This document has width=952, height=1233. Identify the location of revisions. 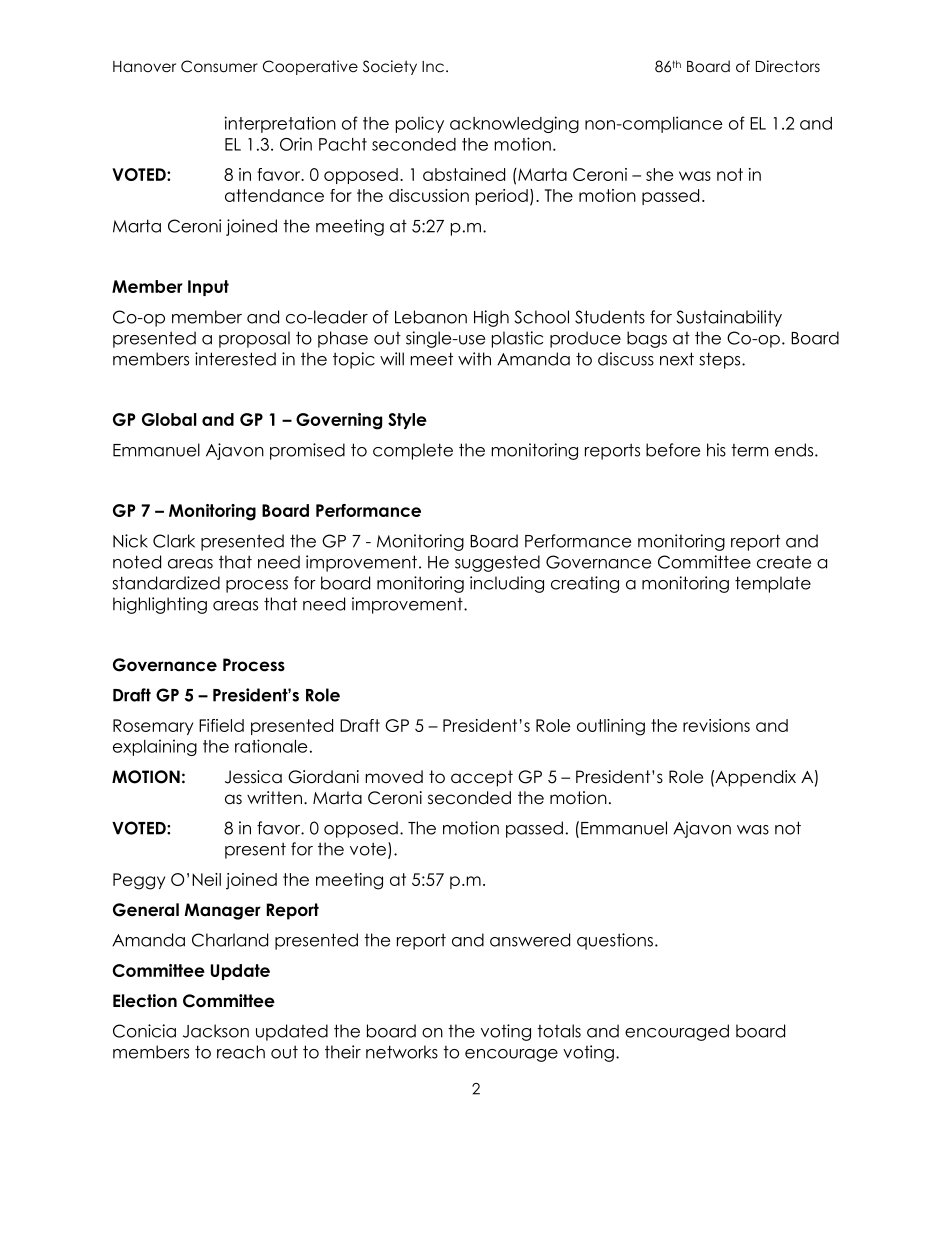
(716, 725).
